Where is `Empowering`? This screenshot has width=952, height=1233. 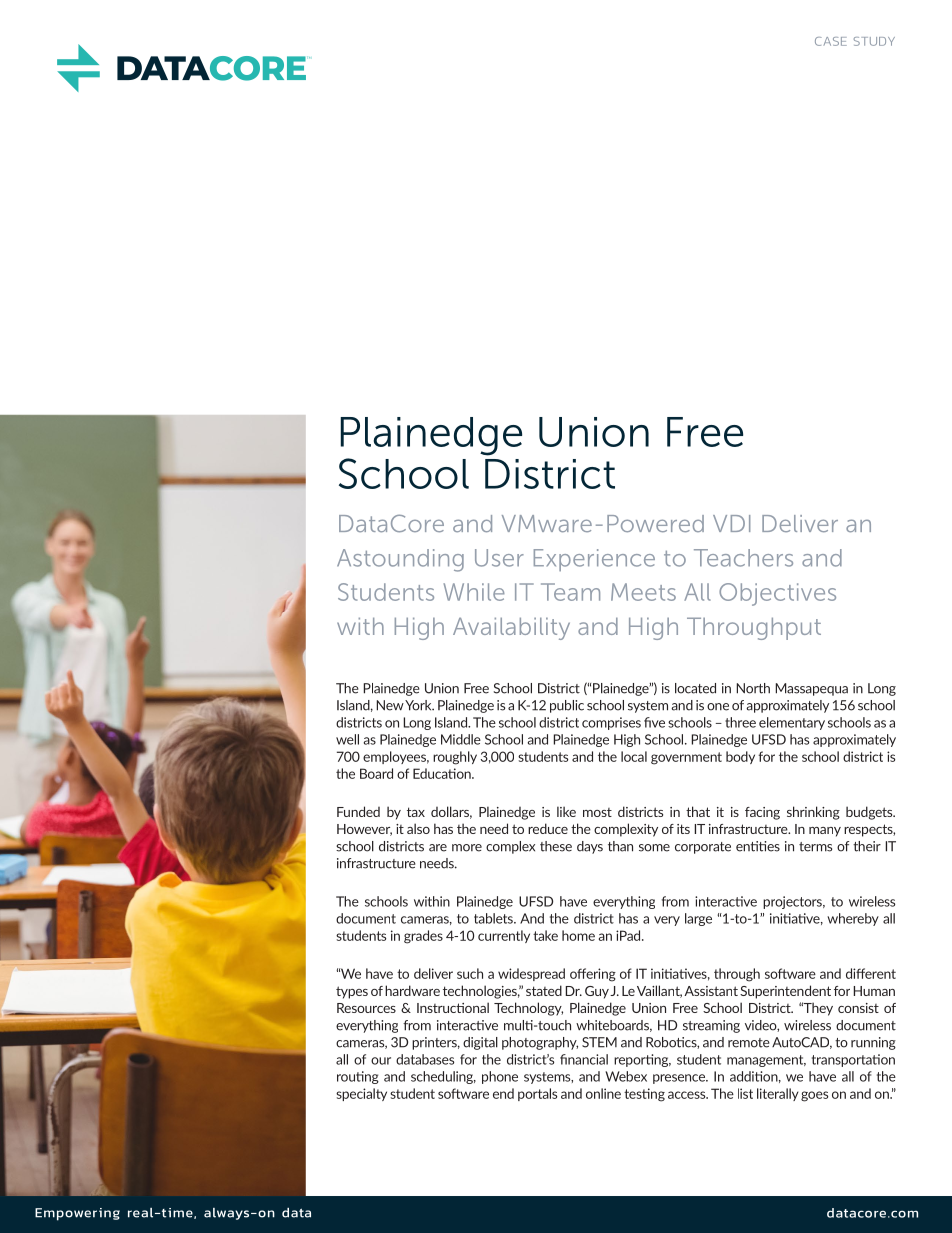 Empowering is located at coordinates (77, 1214).
